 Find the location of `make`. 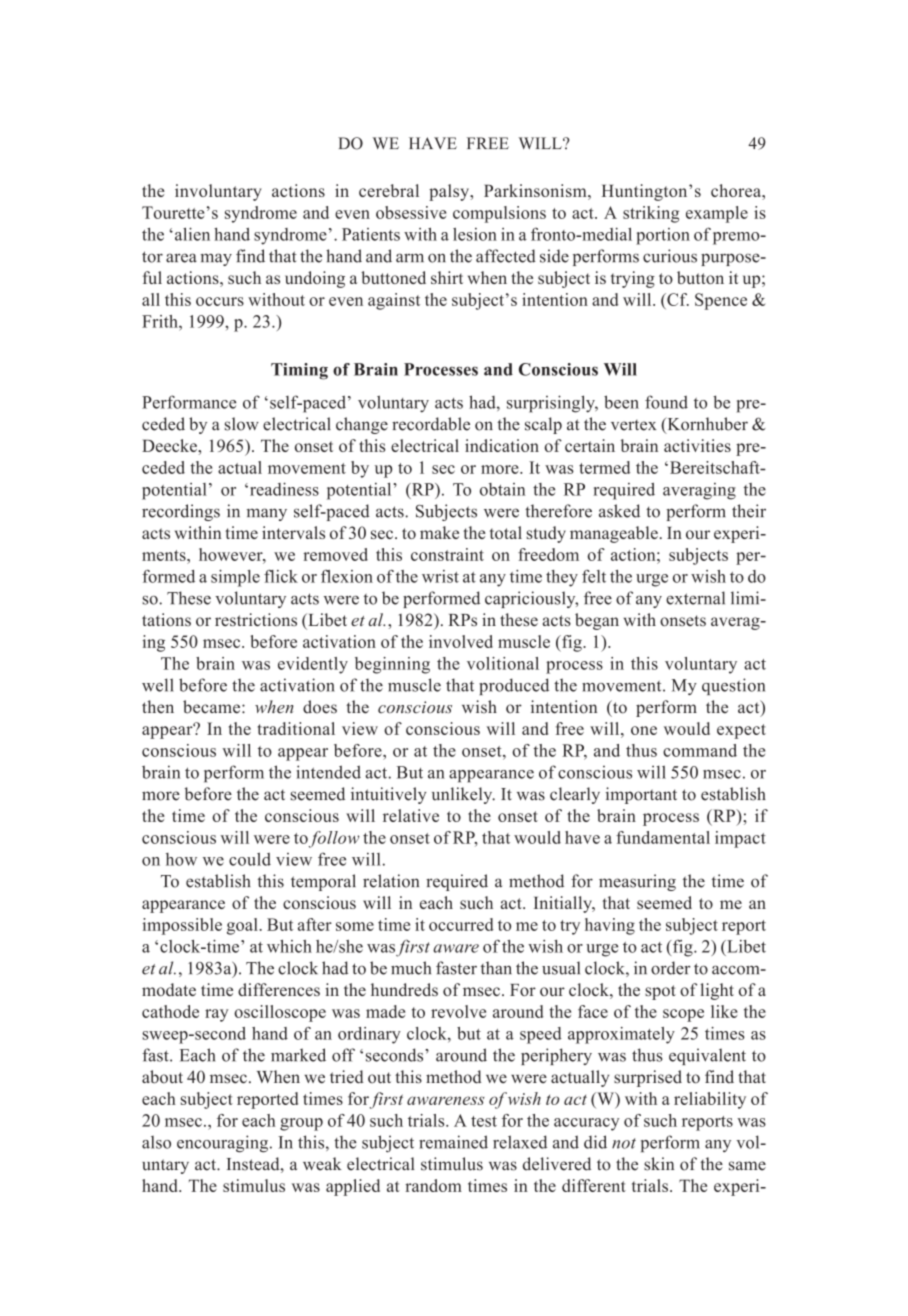

make is located at coordinates (439, 532).
